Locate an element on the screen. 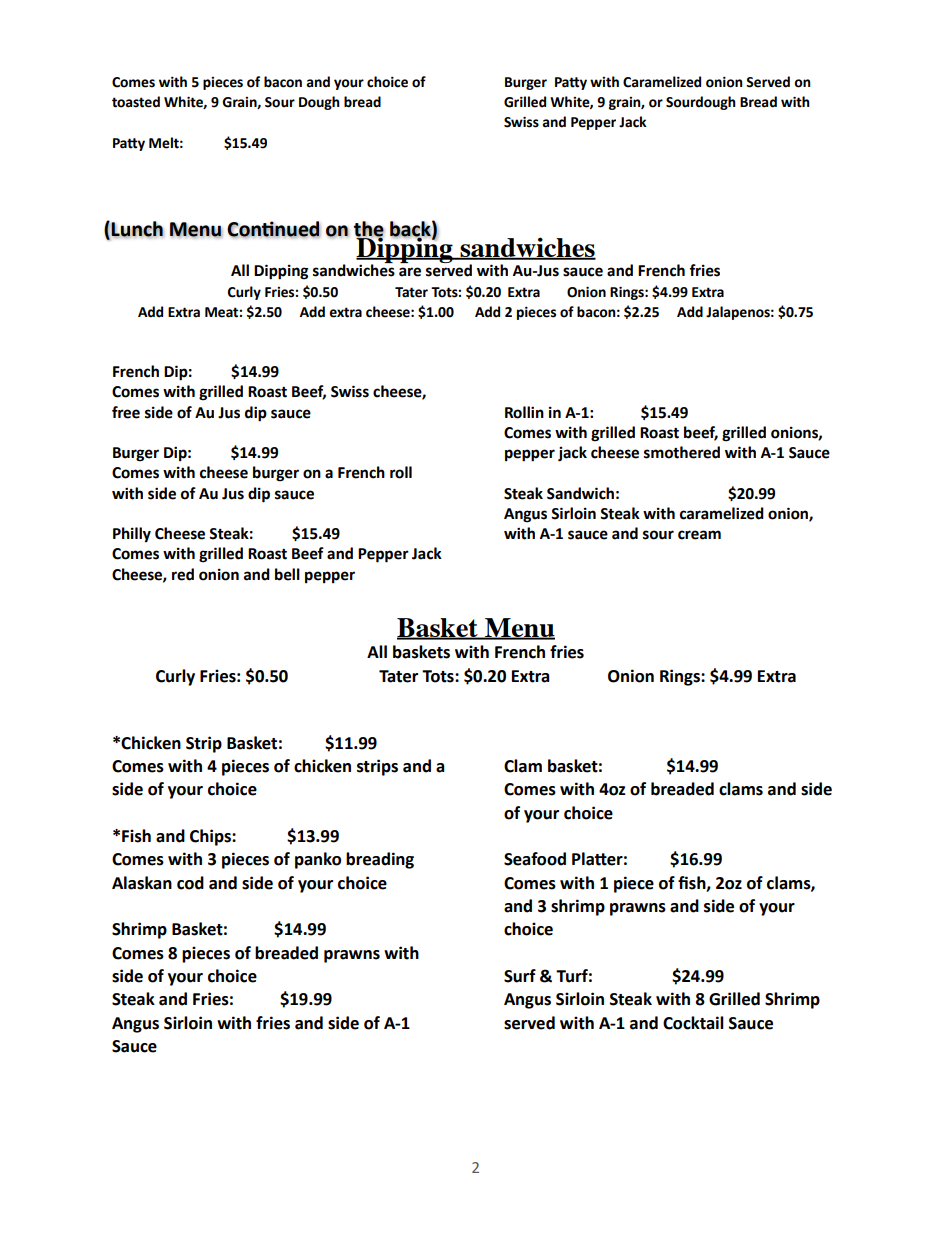 This screenshot has width=952, height=1233. toasted is located at coordinates (136, 102).
